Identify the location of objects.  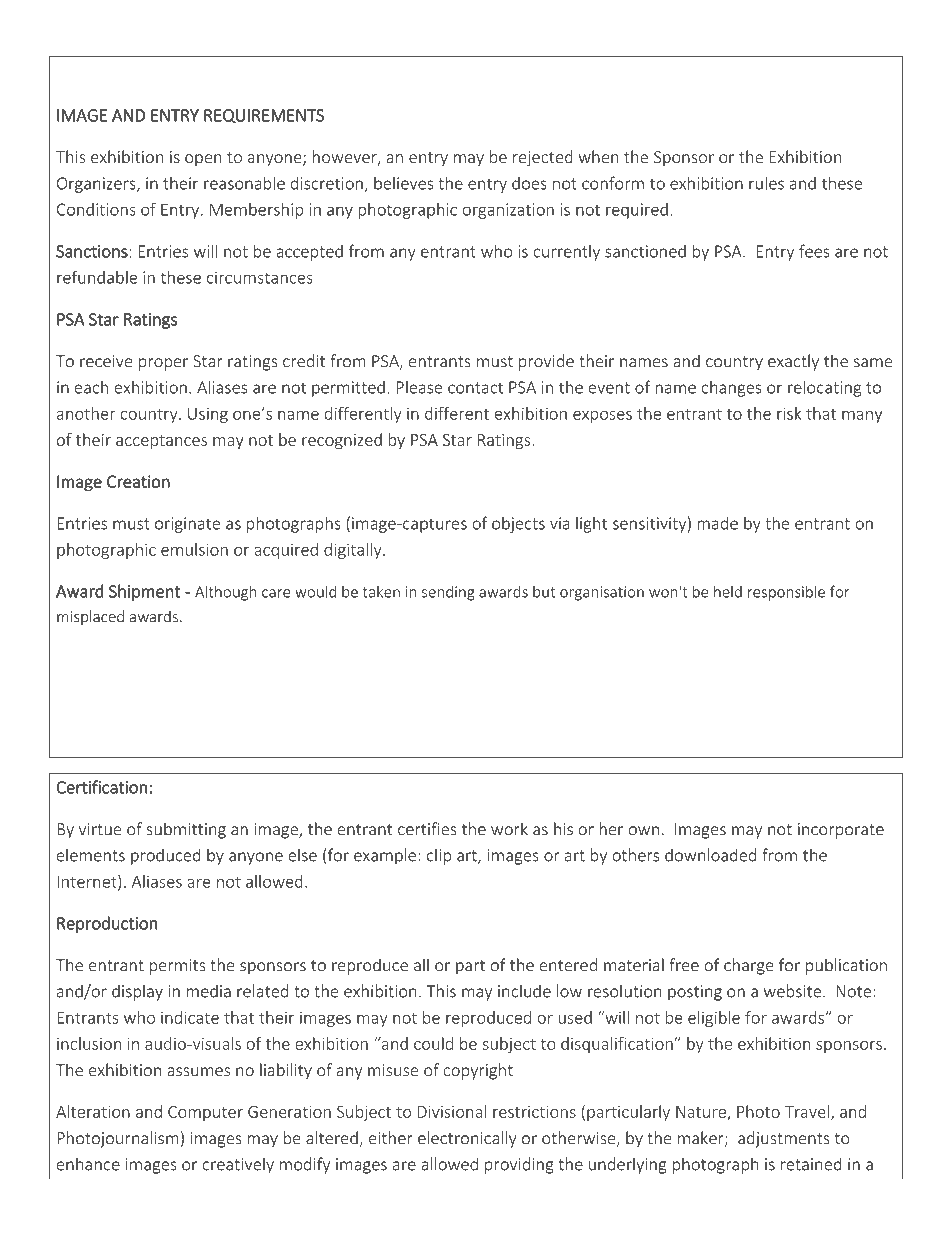
(518, 525).
